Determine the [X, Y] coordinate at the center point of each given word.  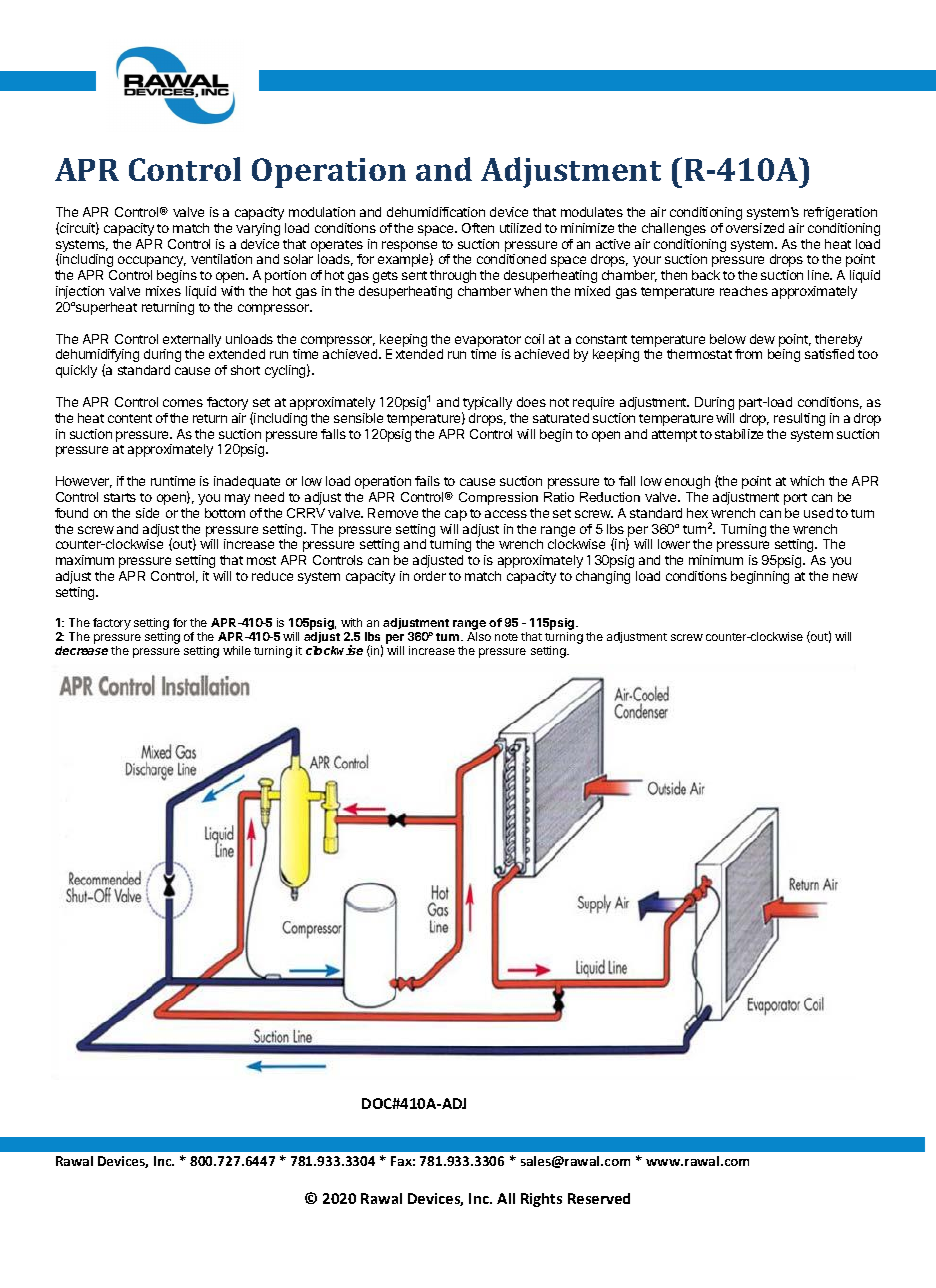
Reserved [599, 1198]
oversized [755, 228]
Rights [541, 1200]
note [506, 637]
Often [478, 228]
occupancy [152, 261]
